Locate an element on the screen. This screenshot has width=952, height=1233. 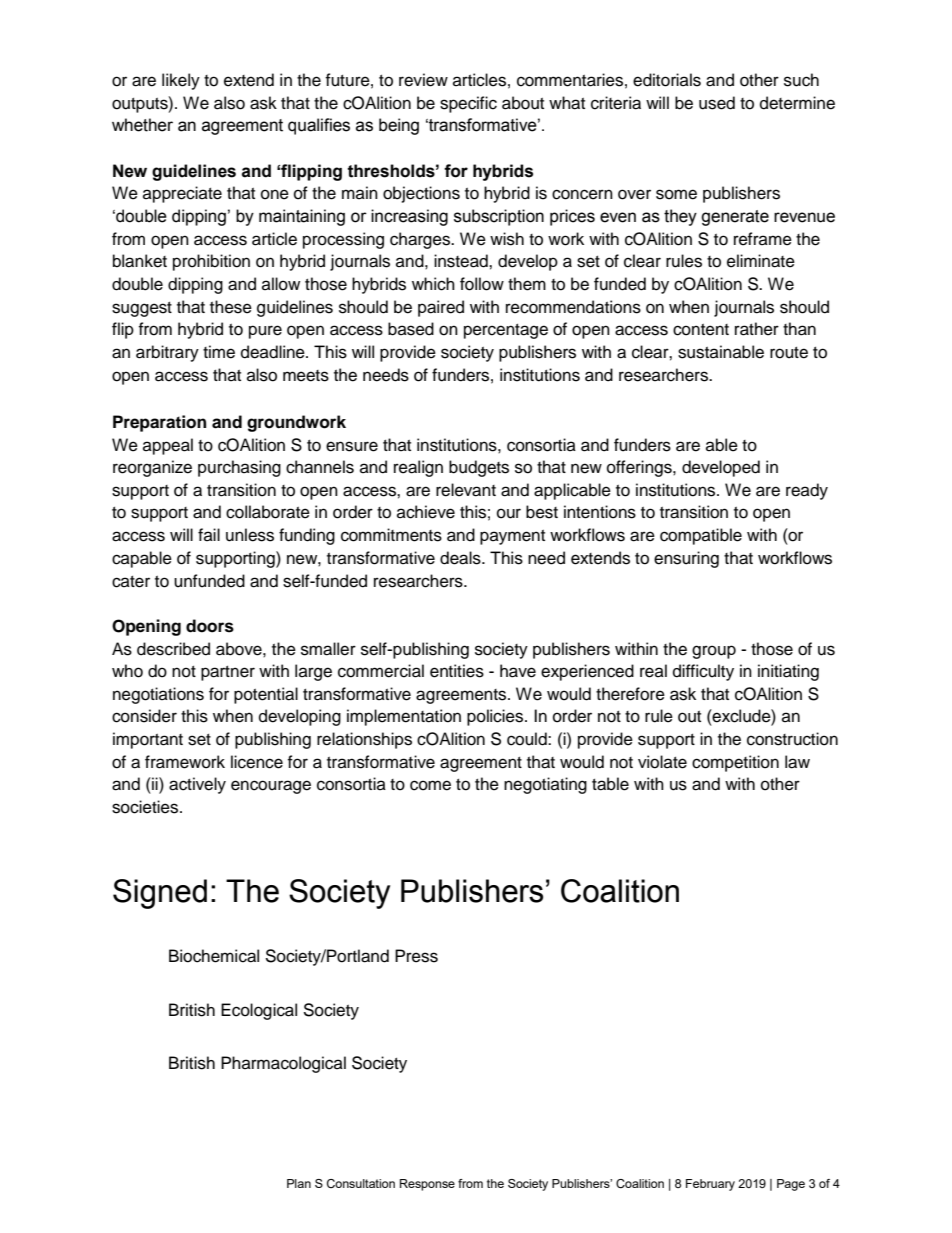
specific is located at coordinates (468, 104).
